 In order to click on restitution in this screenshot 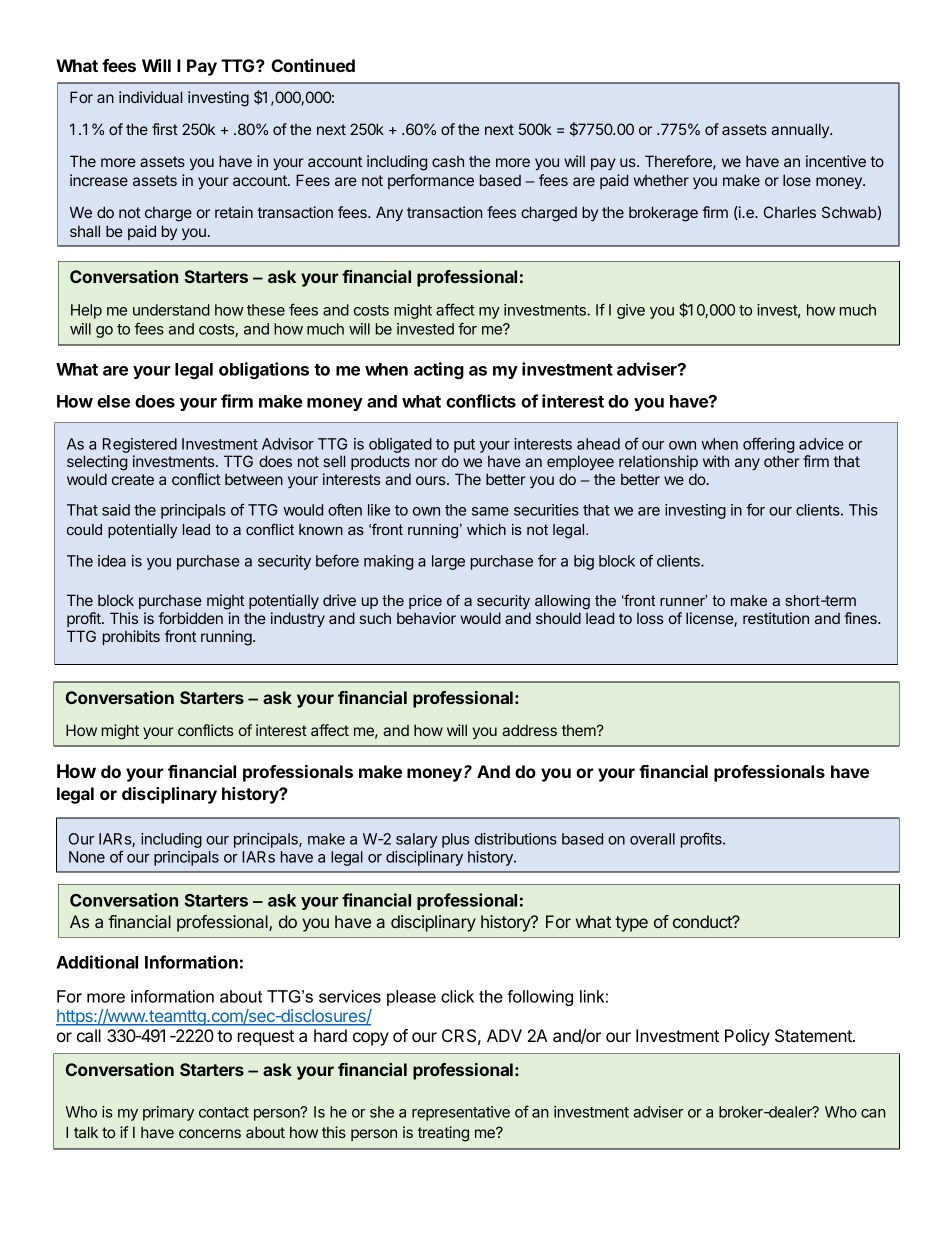, I will do `click(776, 618)`.
